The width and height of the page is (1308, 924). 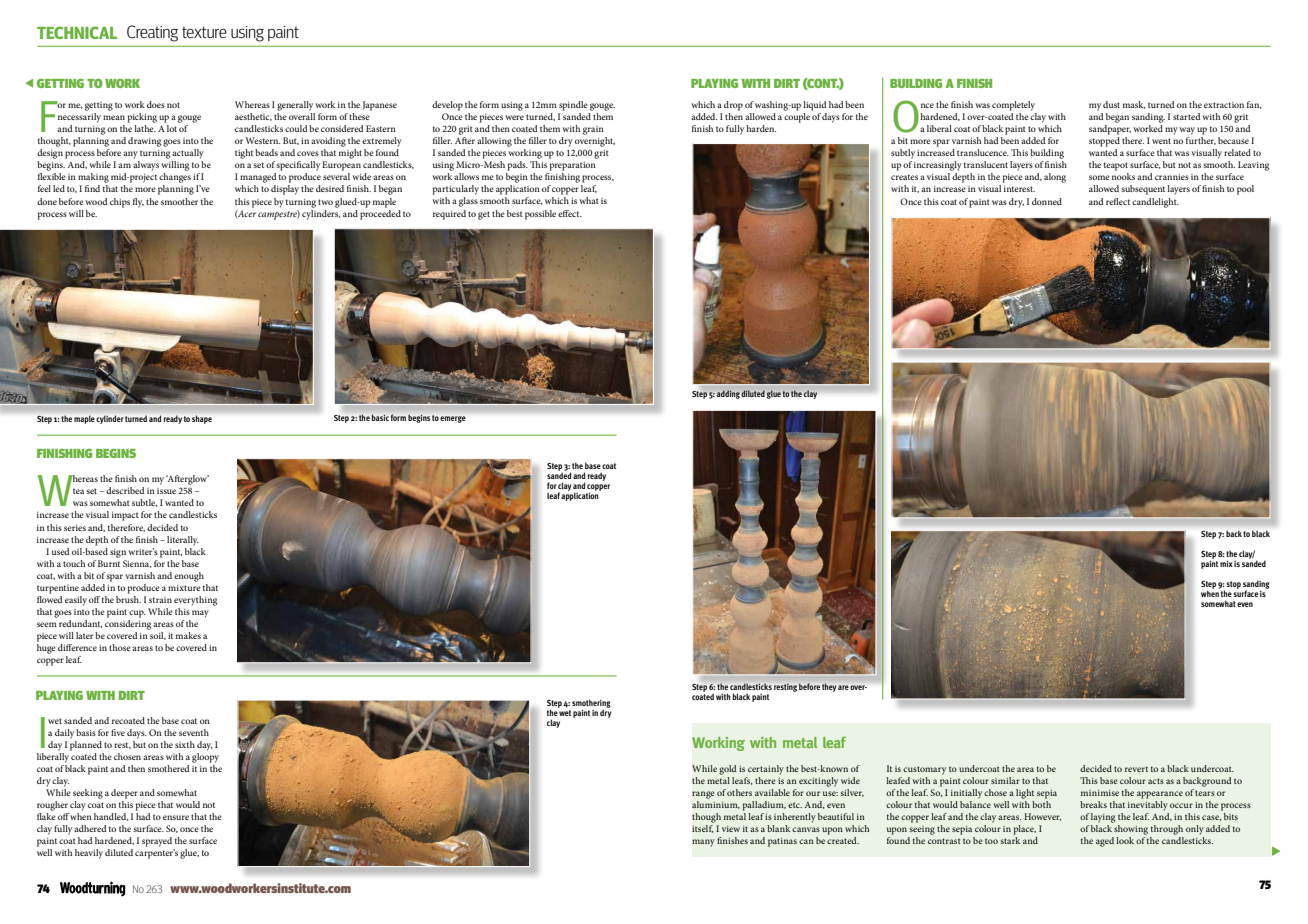 What do you see at coordinates (1118, 201) in the page?
I see `reflect` at bounding box center [1118, 201].
